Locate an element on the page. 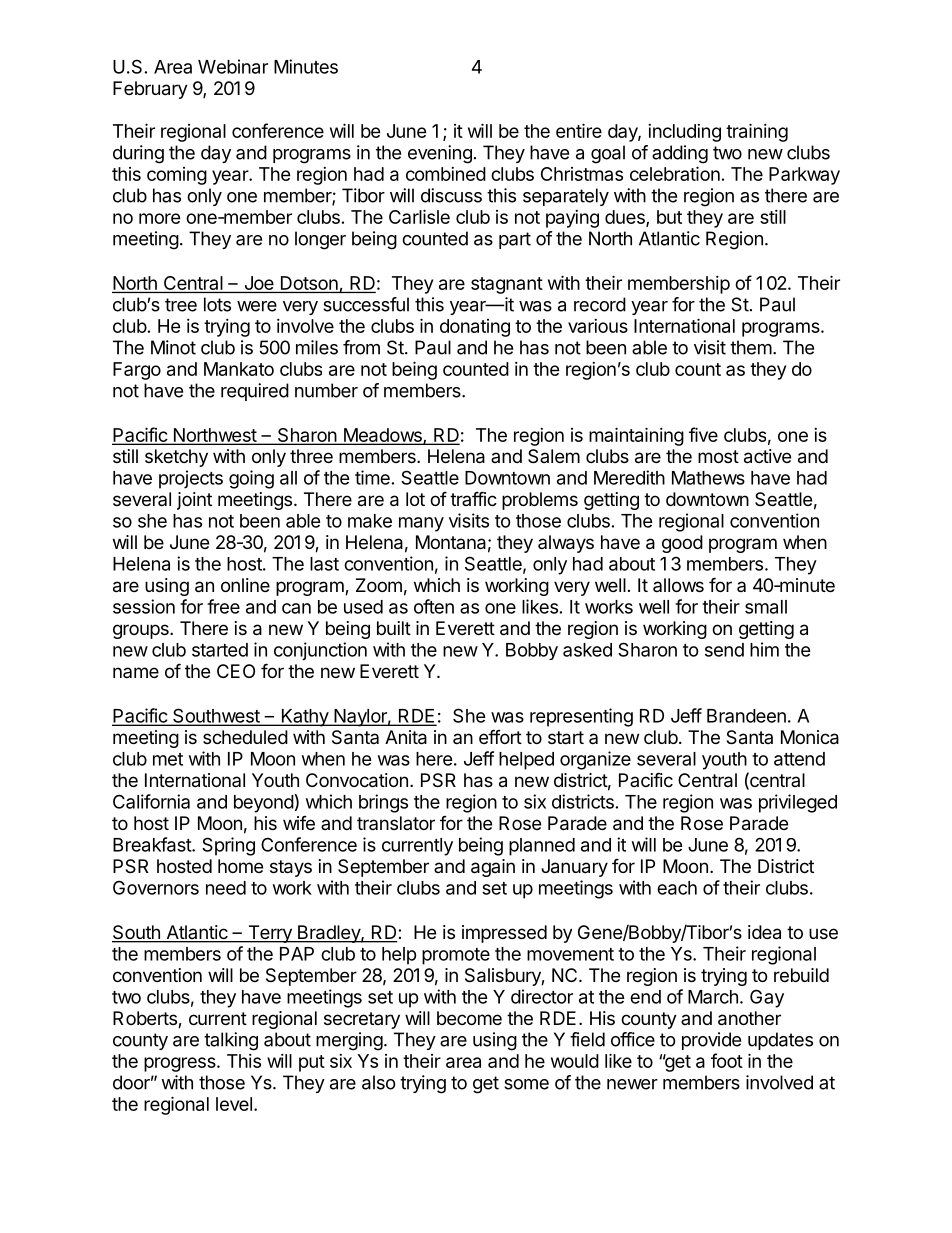 The height and width of the document is (1233, 952). training is located at coordinates (757, 132).
